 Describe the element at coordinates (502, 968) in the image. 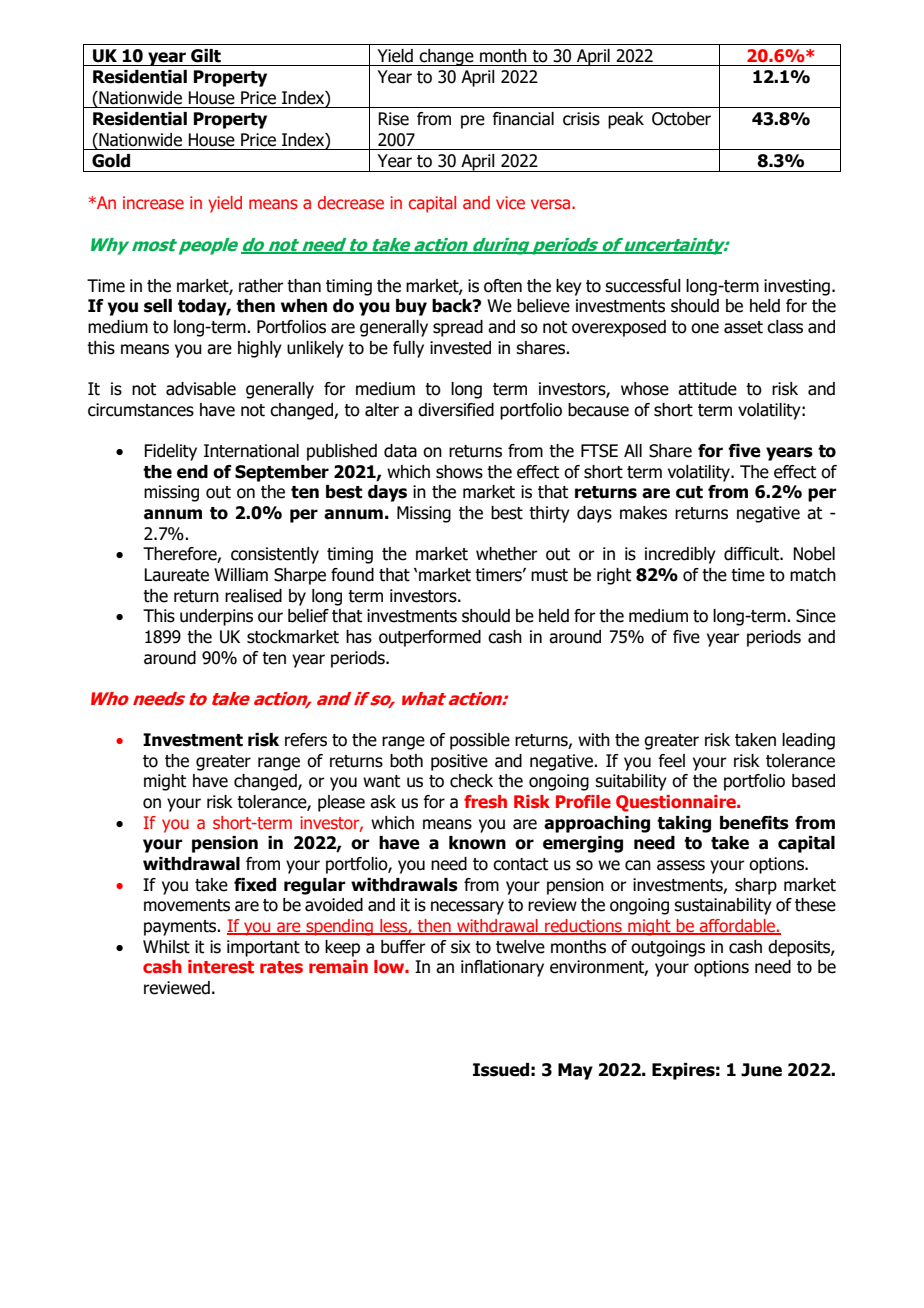

I see `inflationary` at that location.
